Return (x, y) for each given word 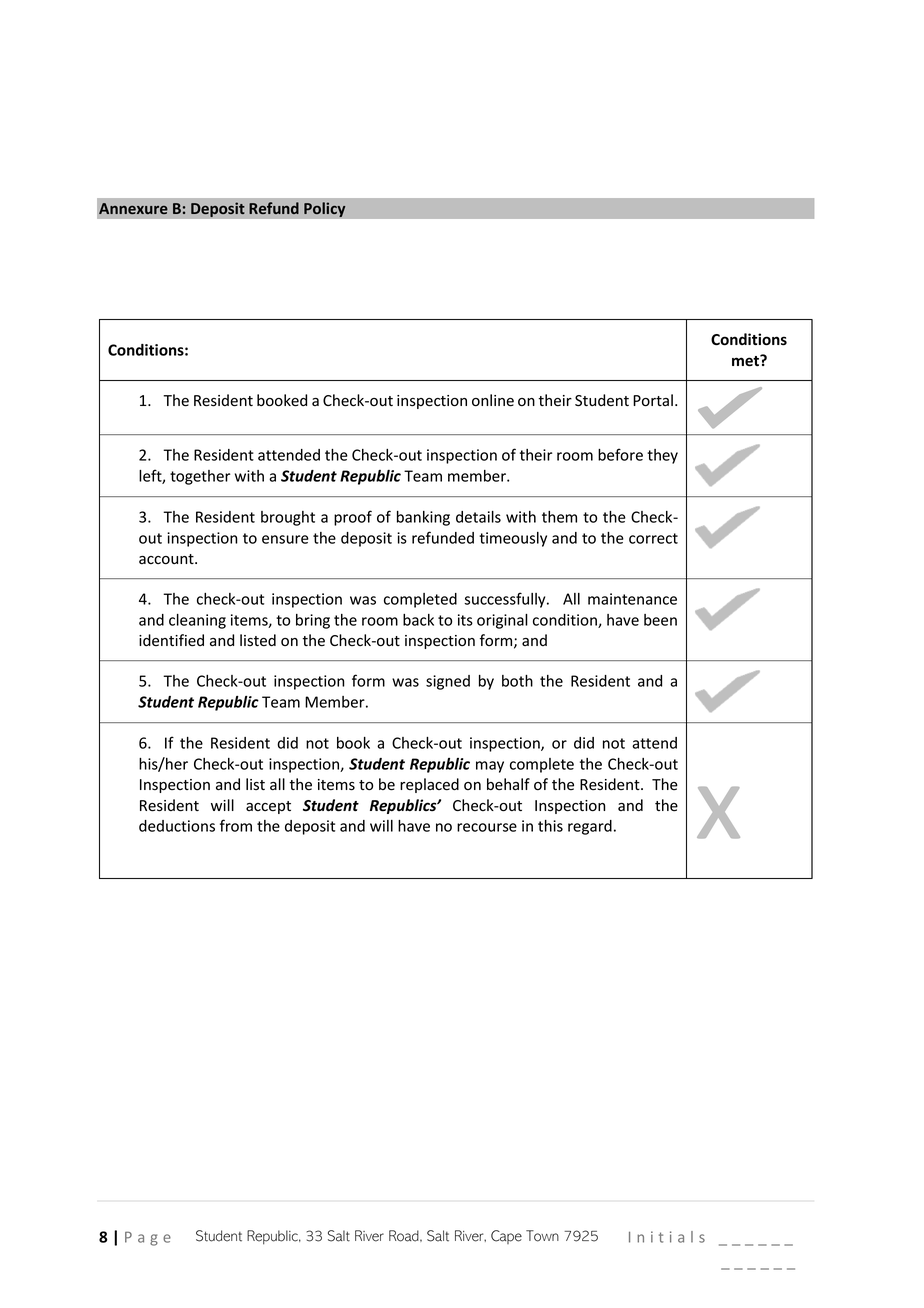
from (236, 825)
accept (268, 807)
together (200, 477)
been (660, 620)
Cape (506, 1237)
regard (590, 827)
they (662, 456)
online (493, 400)
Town (542, 1236)
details (478, 517)
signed (448, 682)
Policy (325, 209)
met (746, 361)
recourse (487, 827)
